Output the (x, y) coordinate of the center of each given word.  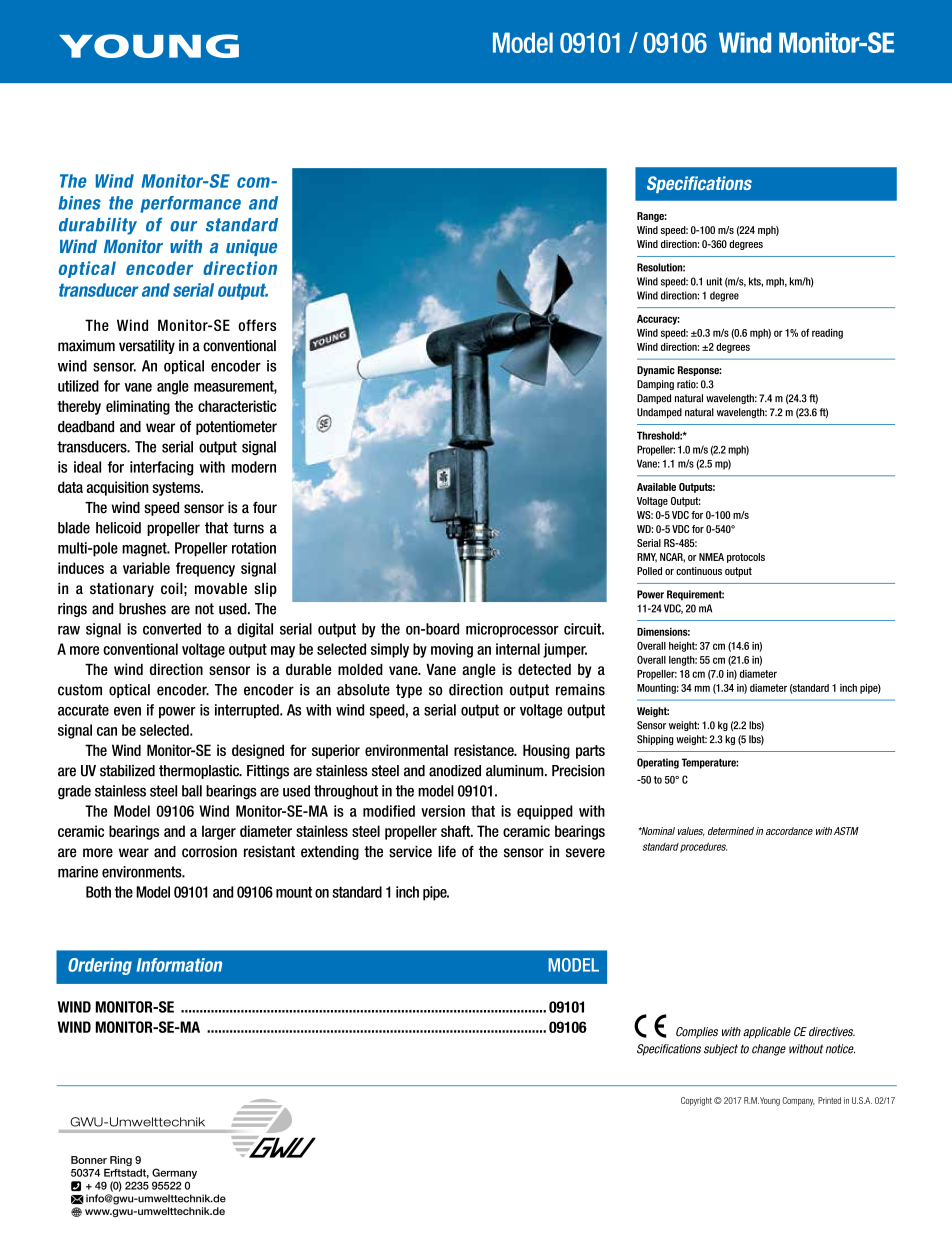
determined (731, 831)
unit (714, 281)
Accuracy (658, 320)
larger (219, 832)
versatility (147, 347)
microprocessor (512, 630)
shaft (457, 831)
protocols (746, 558)
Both (98, 892)
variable (146, 568)
